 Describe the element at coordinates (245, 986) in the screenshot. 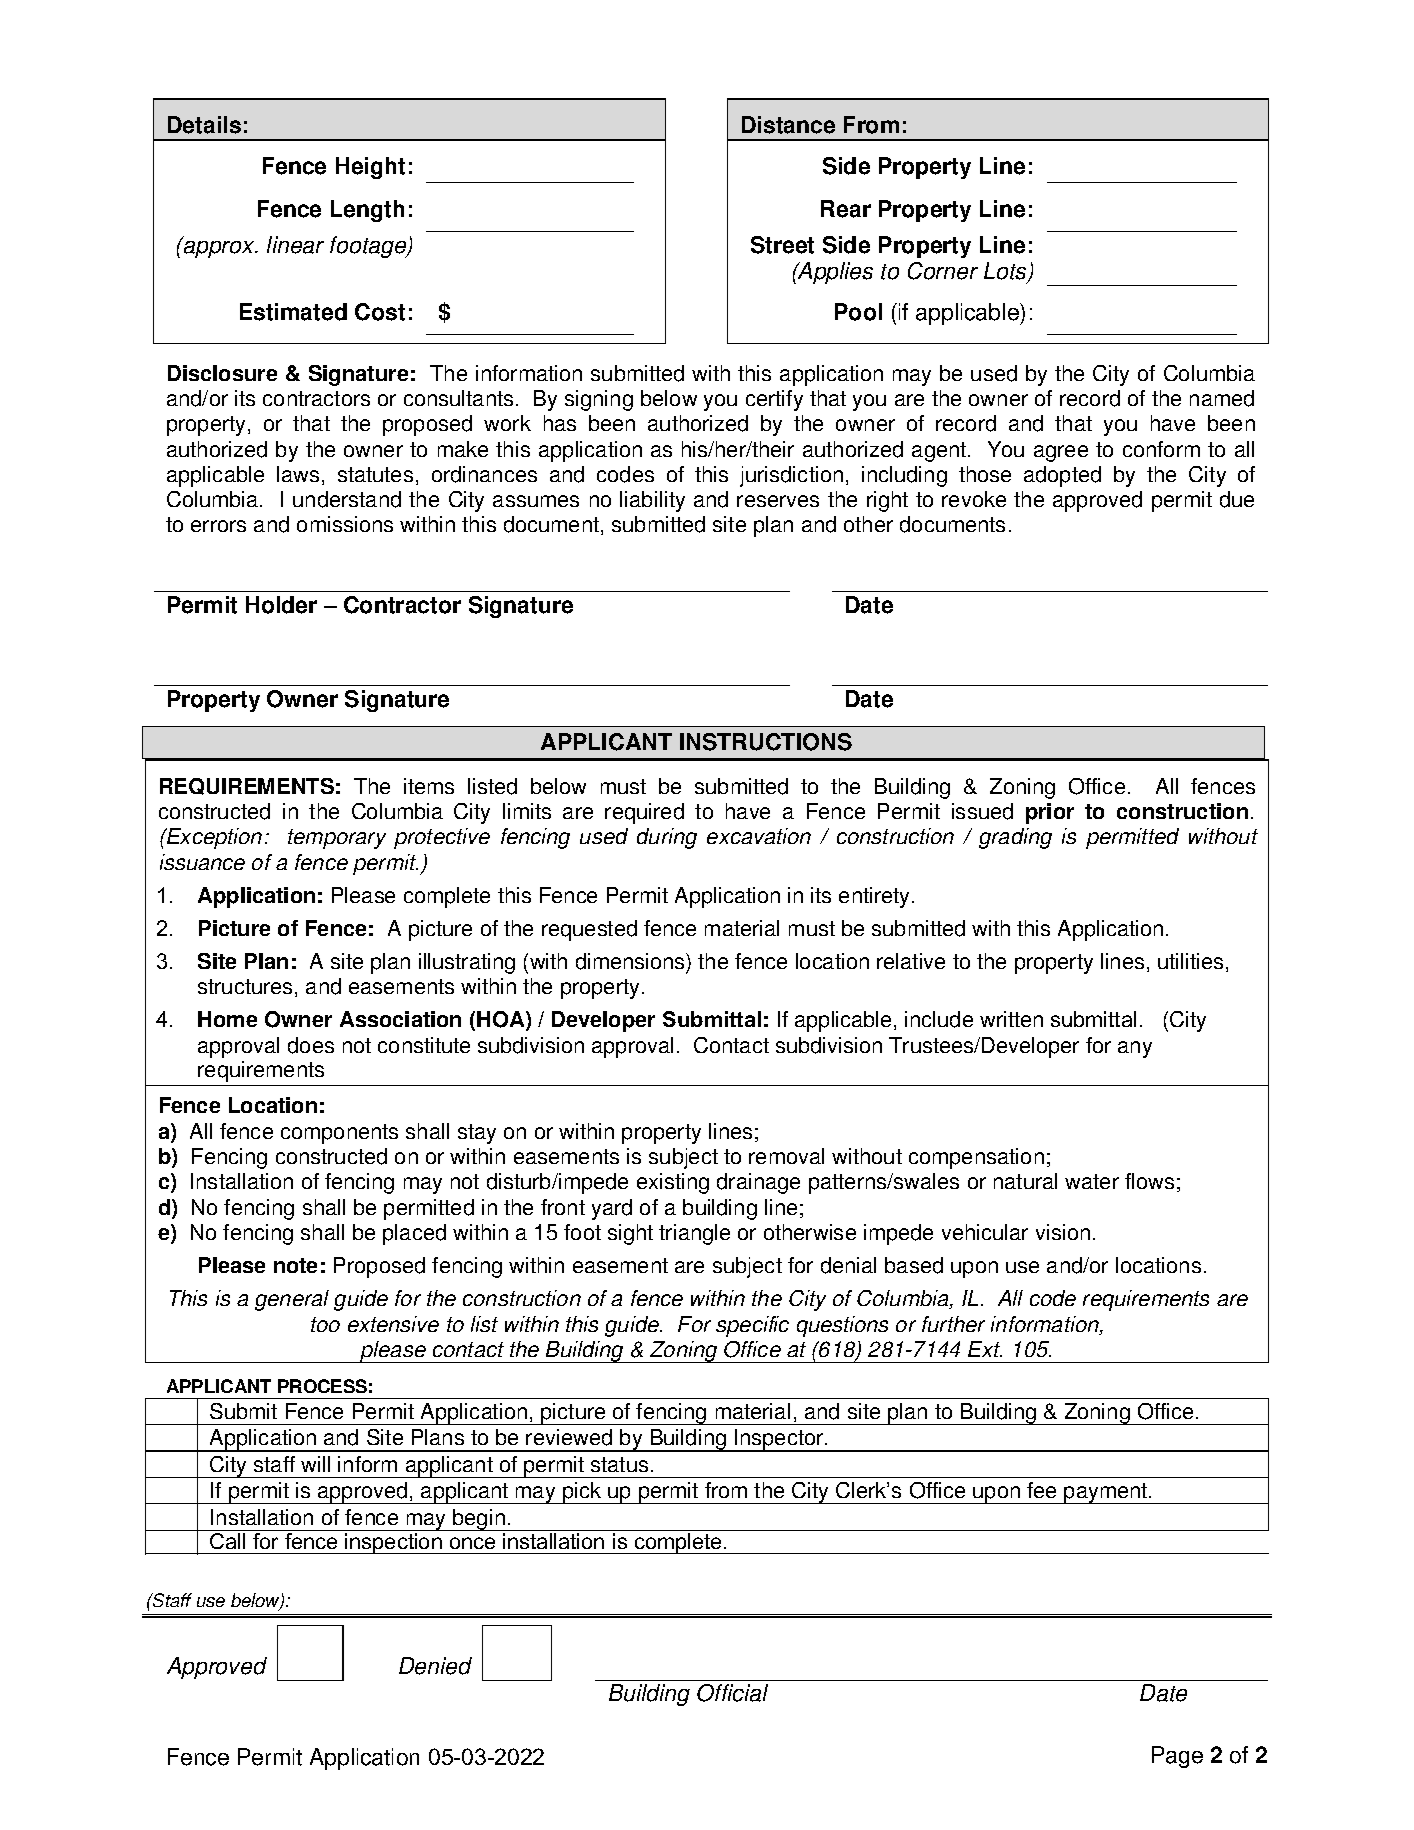

I see `structures` at that location.
